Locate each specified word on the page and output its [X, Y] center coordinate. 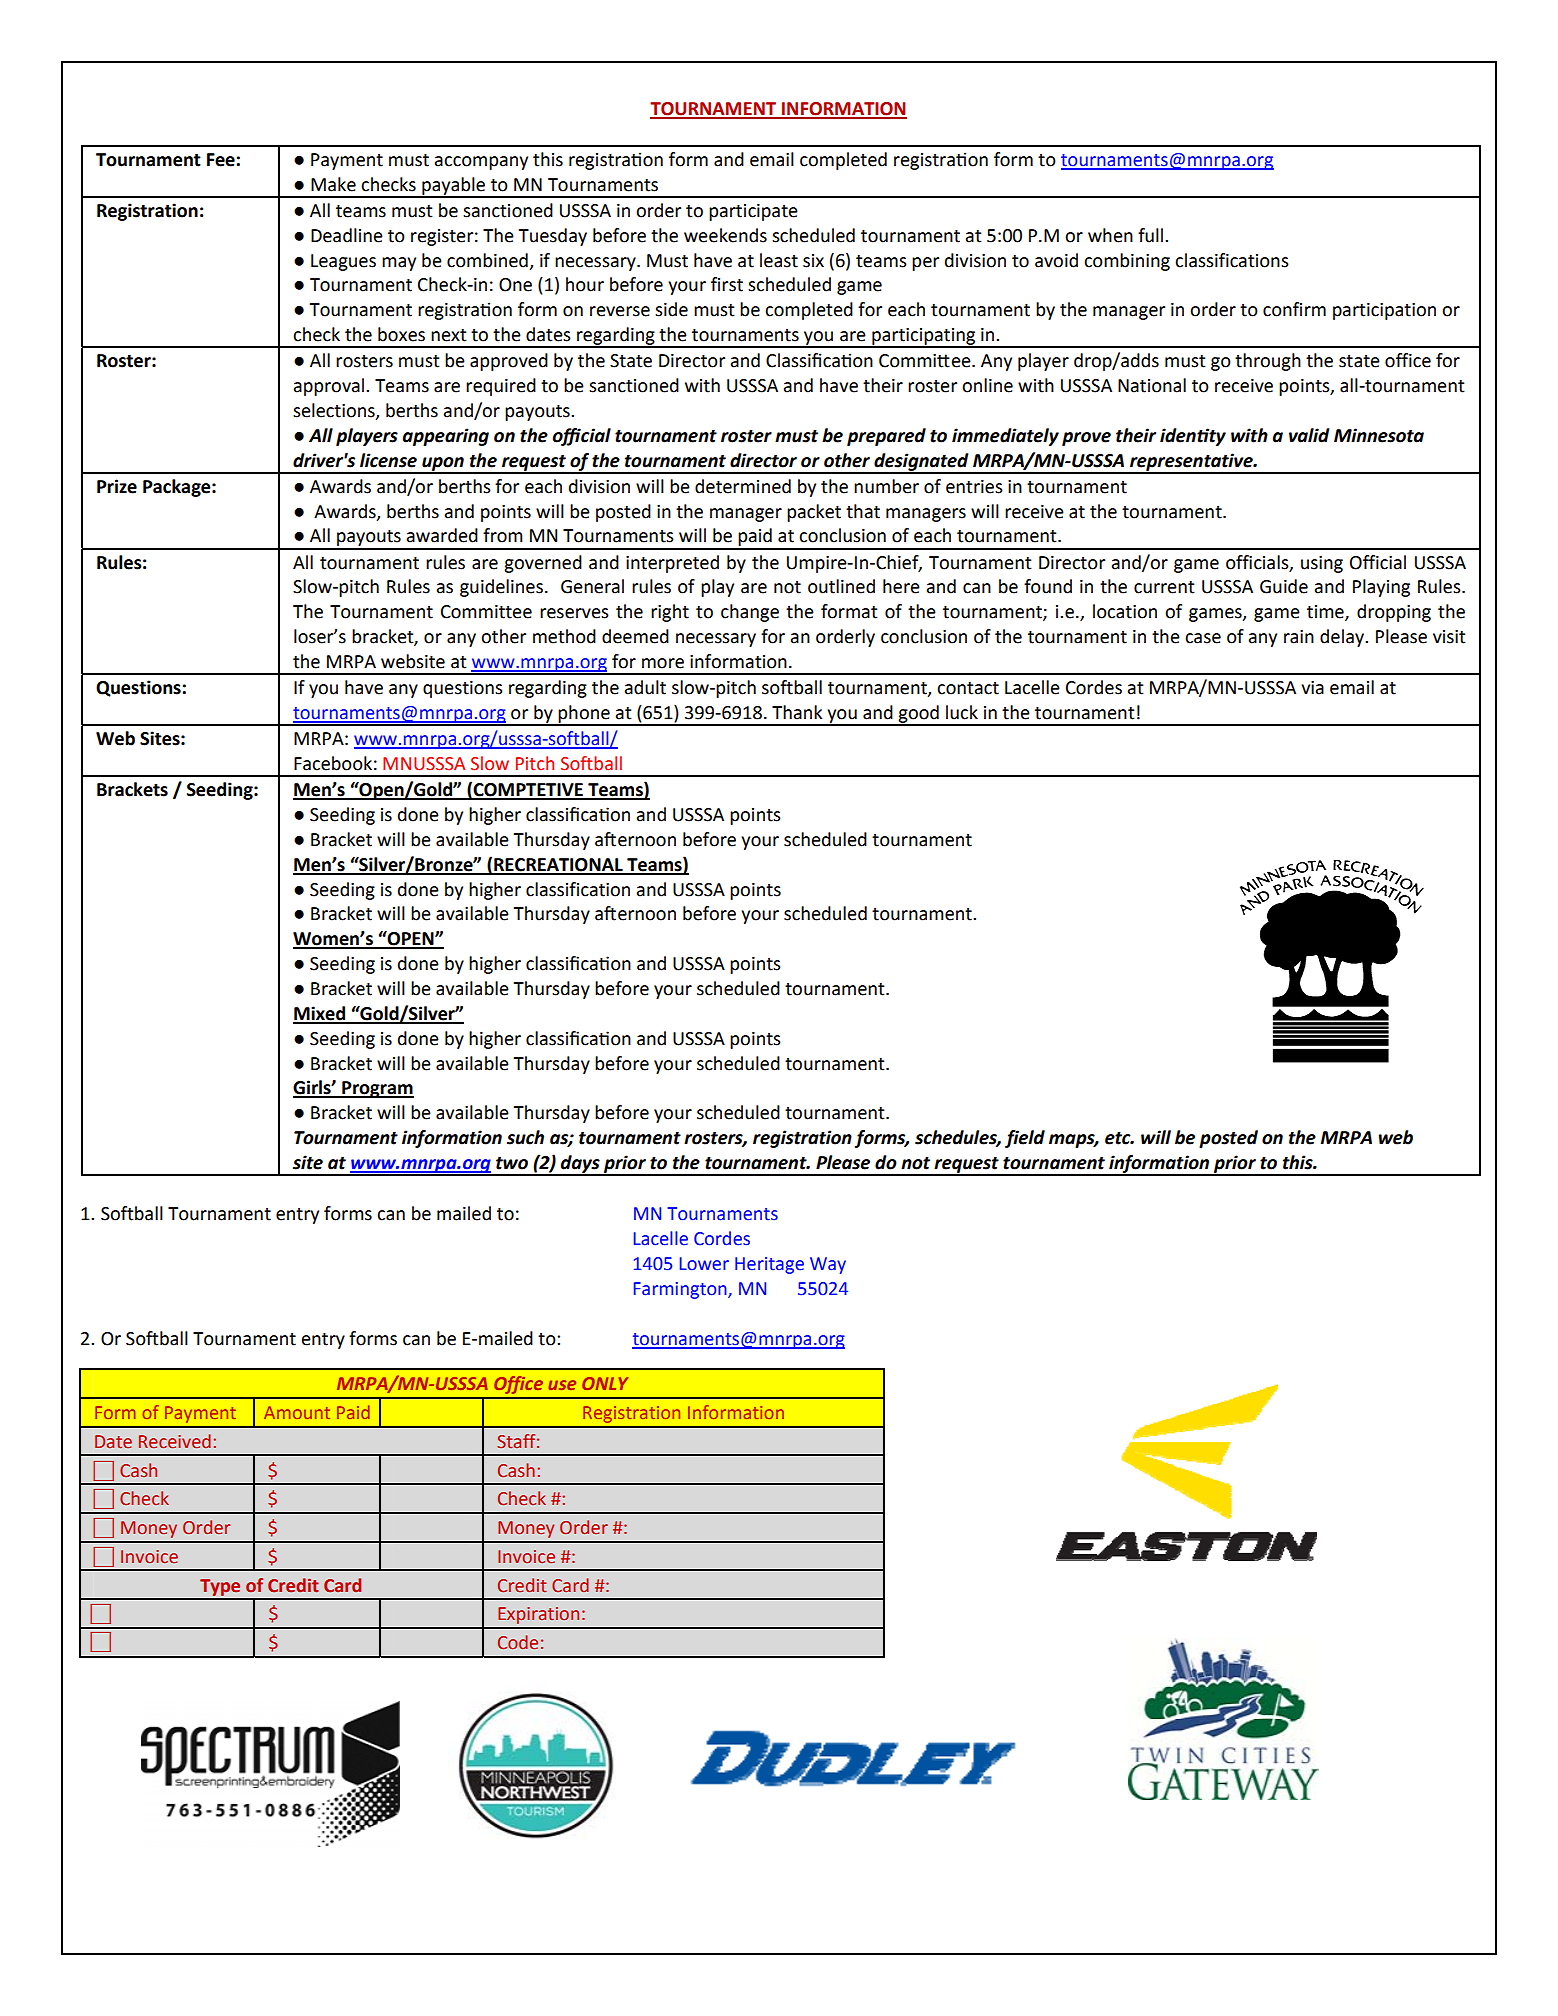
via [1312, 688]
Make [333, 184]
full [1152, 235]
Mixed [320, 1014]
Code [518, 1642]
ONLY [605, 1383]
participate [753, 212]
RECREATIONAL [558, 866]
